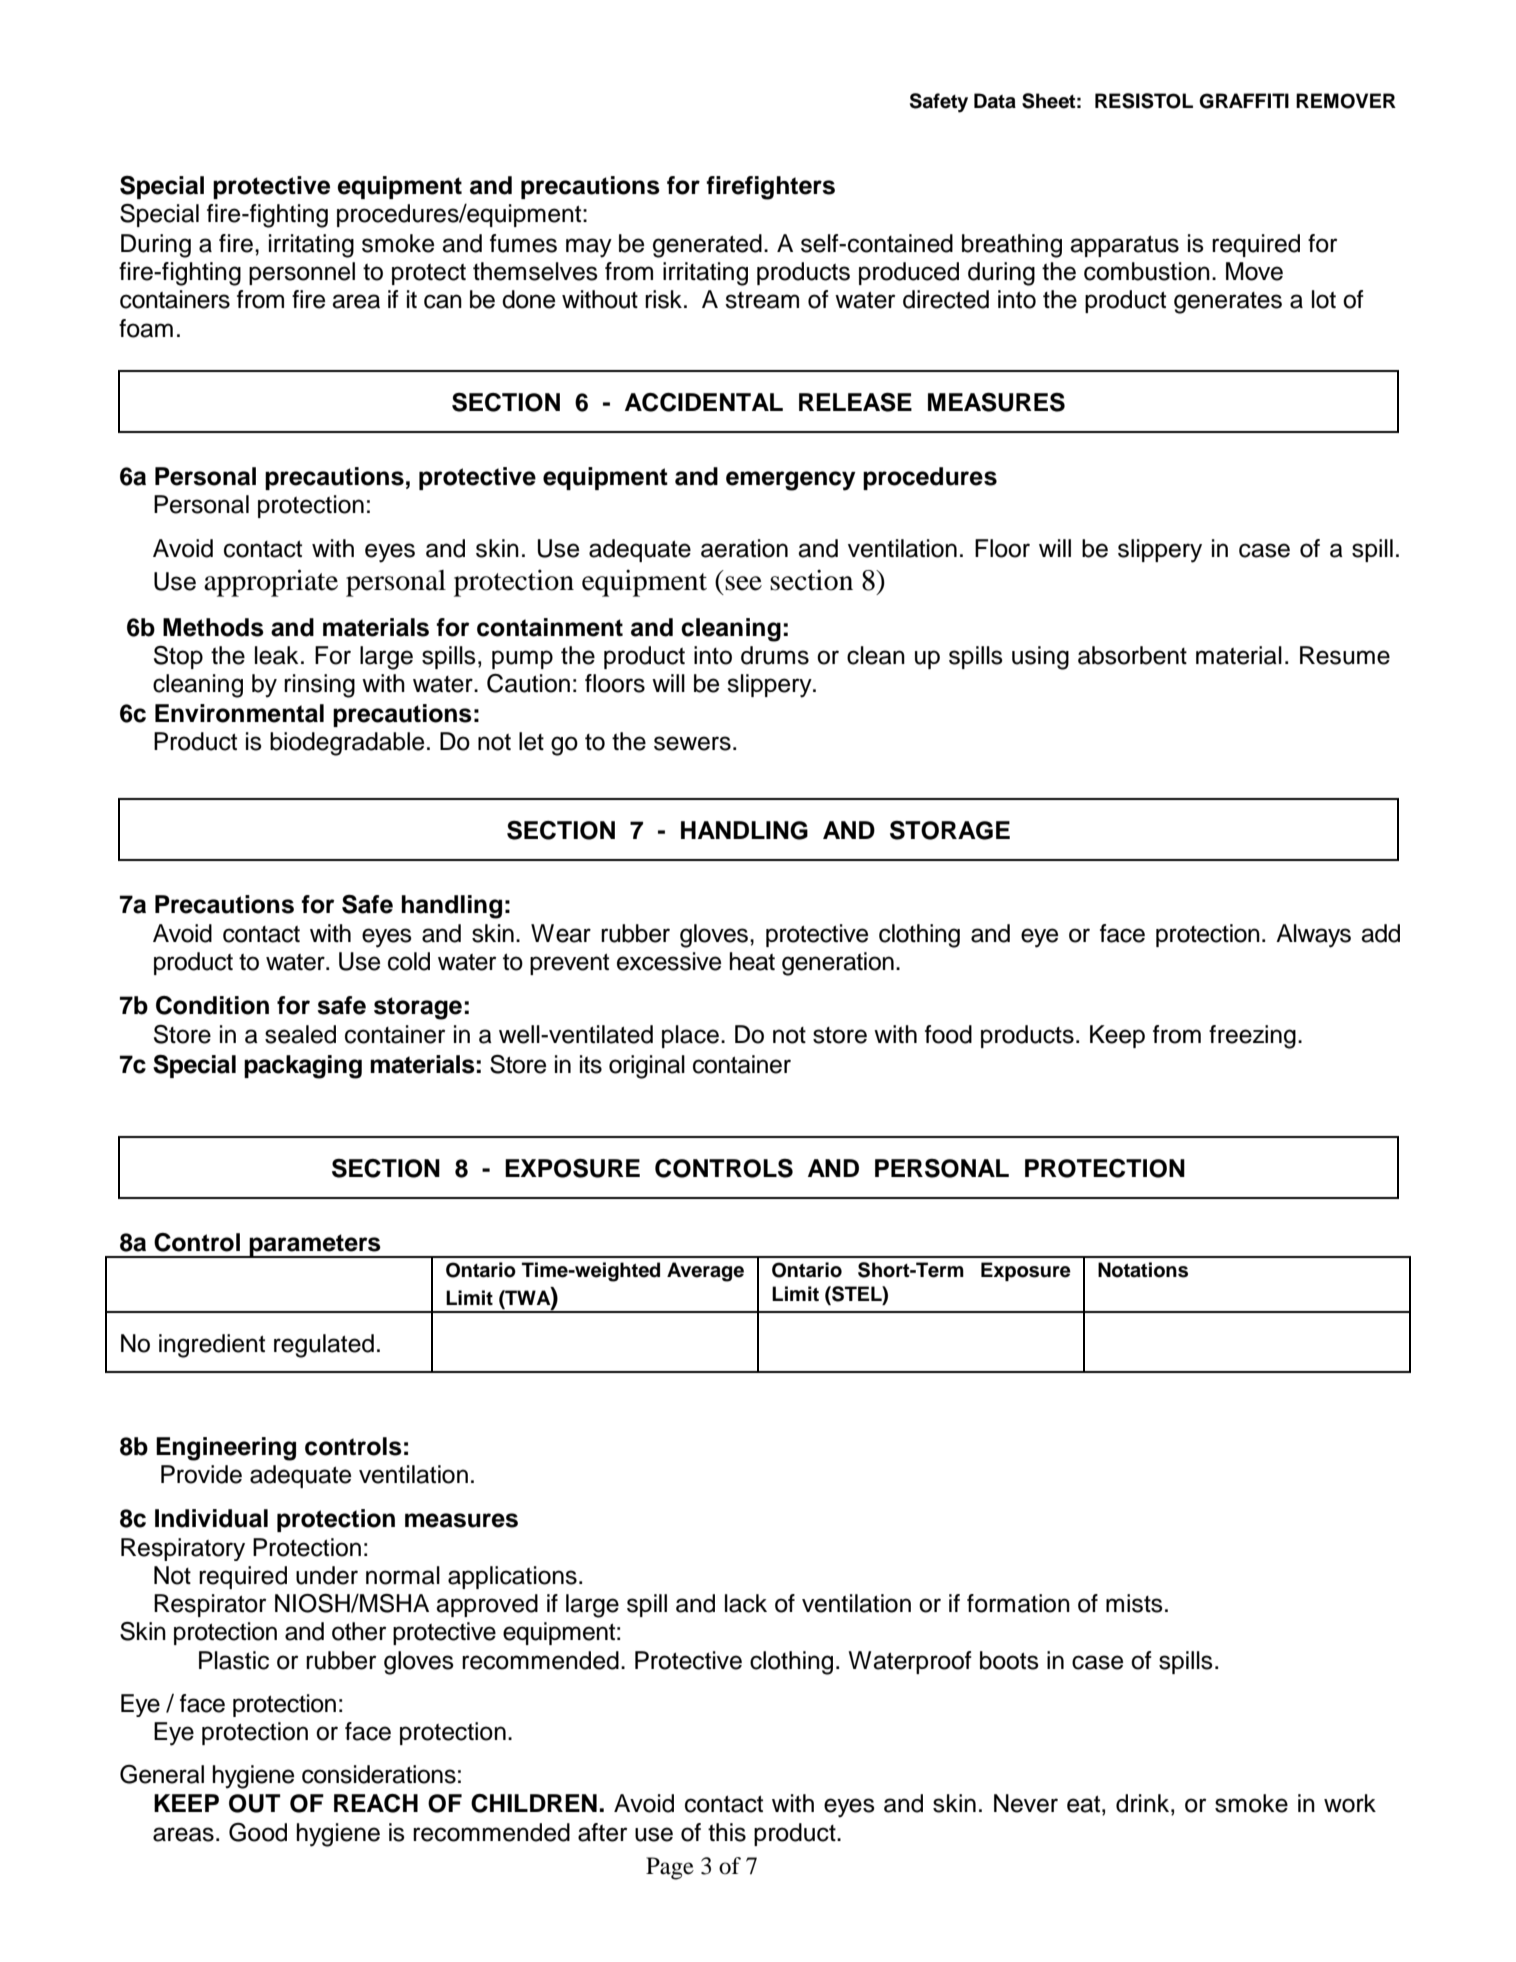  Describe the element at coordinates (752, 961) in the screenshot. I see `heat` at that location.
